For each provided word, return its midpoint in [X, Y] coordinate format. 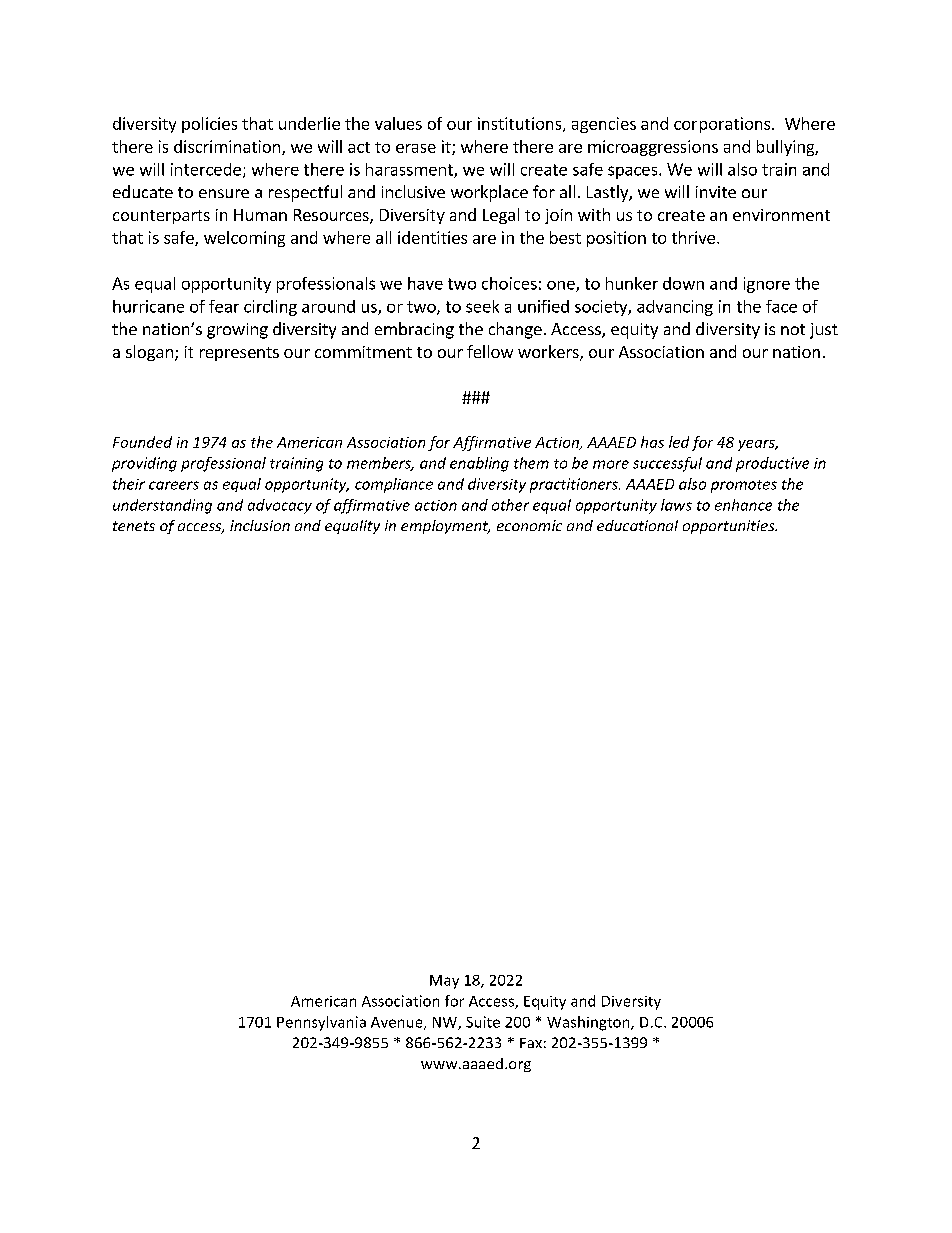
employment [445, 527]
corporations [723, 125]
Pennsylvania [321, 1023]
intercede [206, 169]
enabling [479, 464]
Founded [142, 442]
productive [772, 464]
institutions [521, 124]
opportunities [730, 527]
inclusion [260, 525]
